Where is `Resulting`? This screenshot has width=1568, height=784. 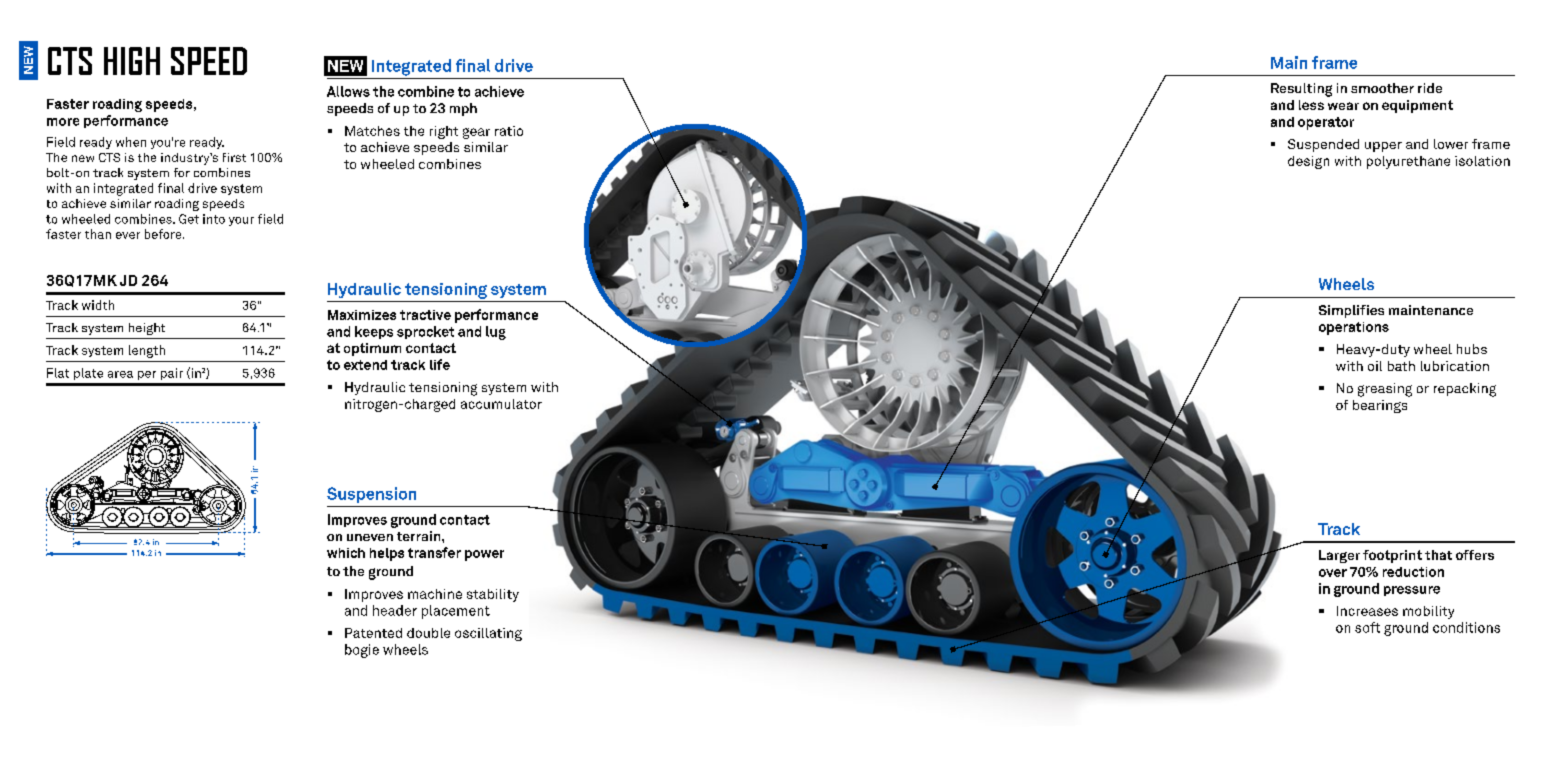 Resulting is located at coordinates (1301, 90).
